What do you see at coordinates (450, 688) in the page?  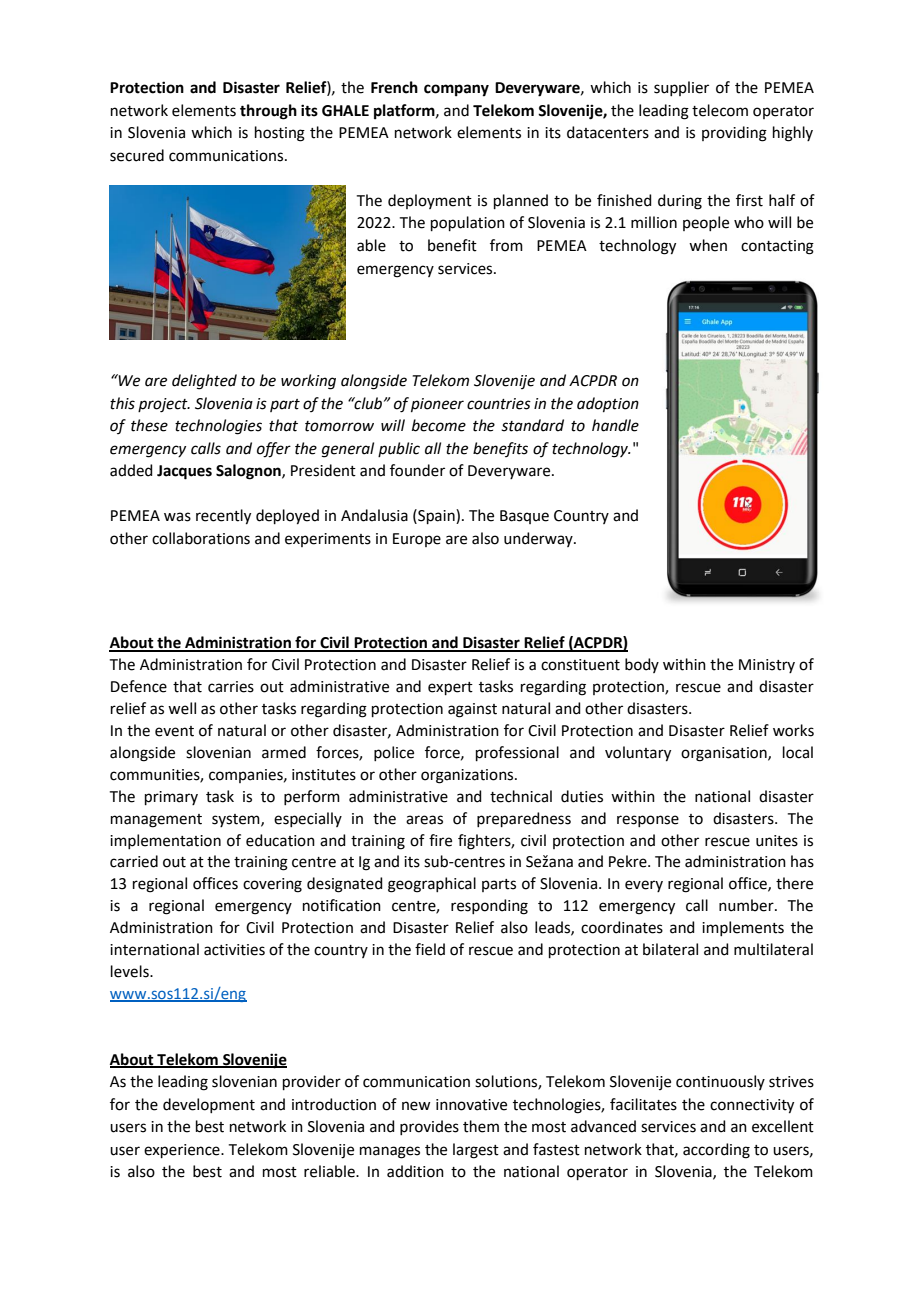 I see `expert` at bounding box center [450, 688].
